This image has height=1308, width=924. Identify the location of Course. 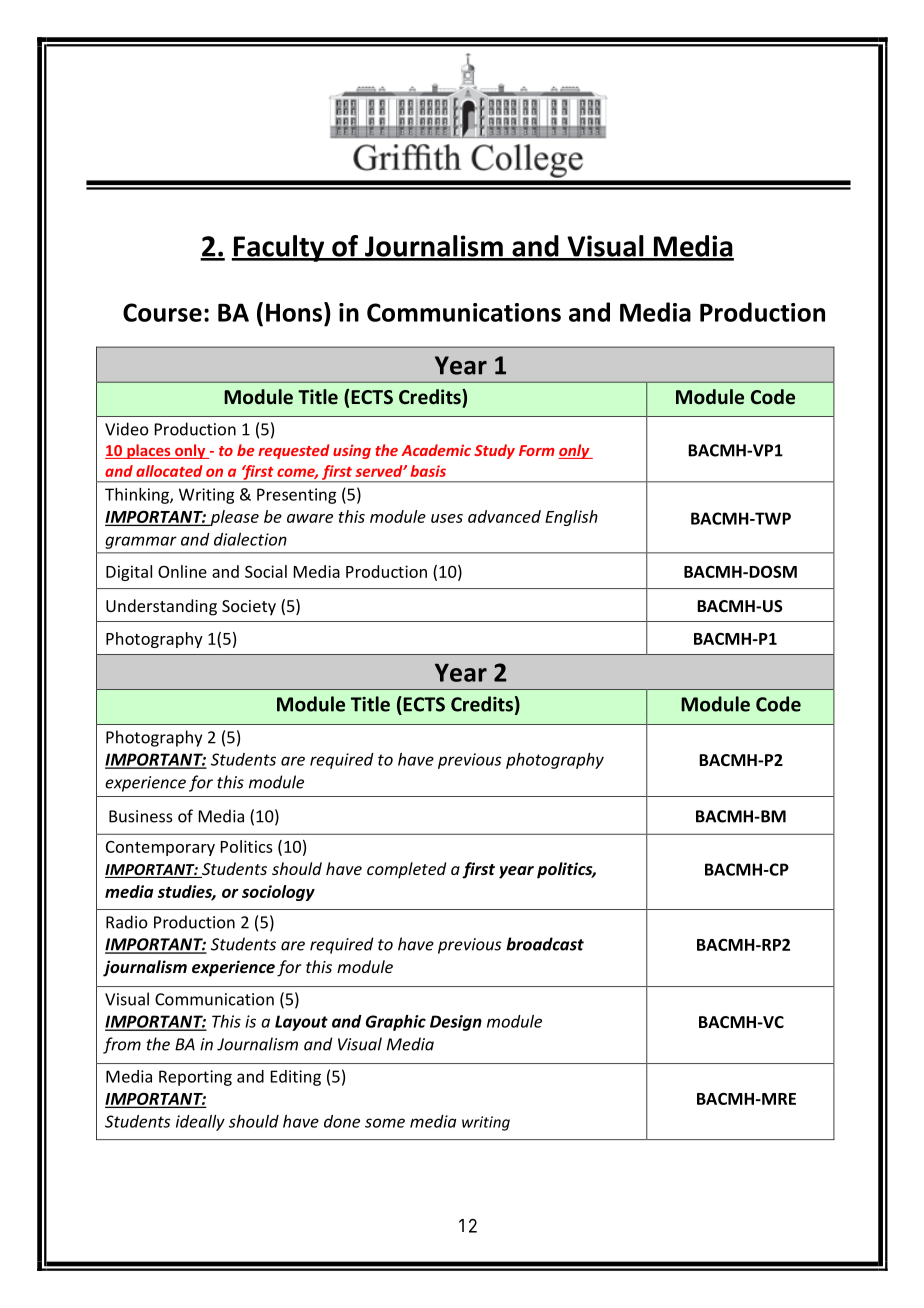
(162, 312).
